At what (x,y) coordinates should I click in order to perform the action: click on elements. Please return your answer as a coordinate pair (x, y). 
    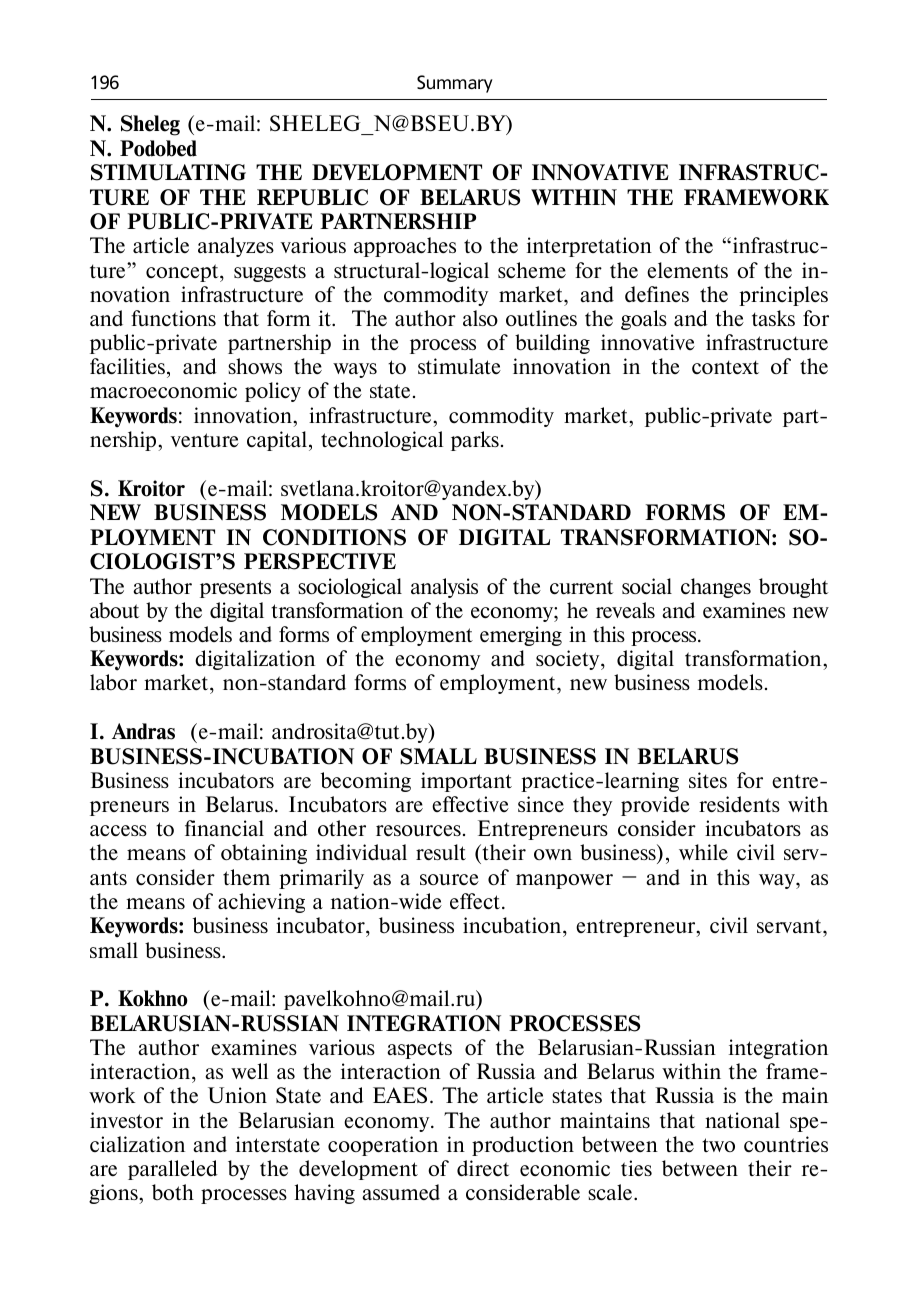
    Looking at the image, I should click on (687, 270).
